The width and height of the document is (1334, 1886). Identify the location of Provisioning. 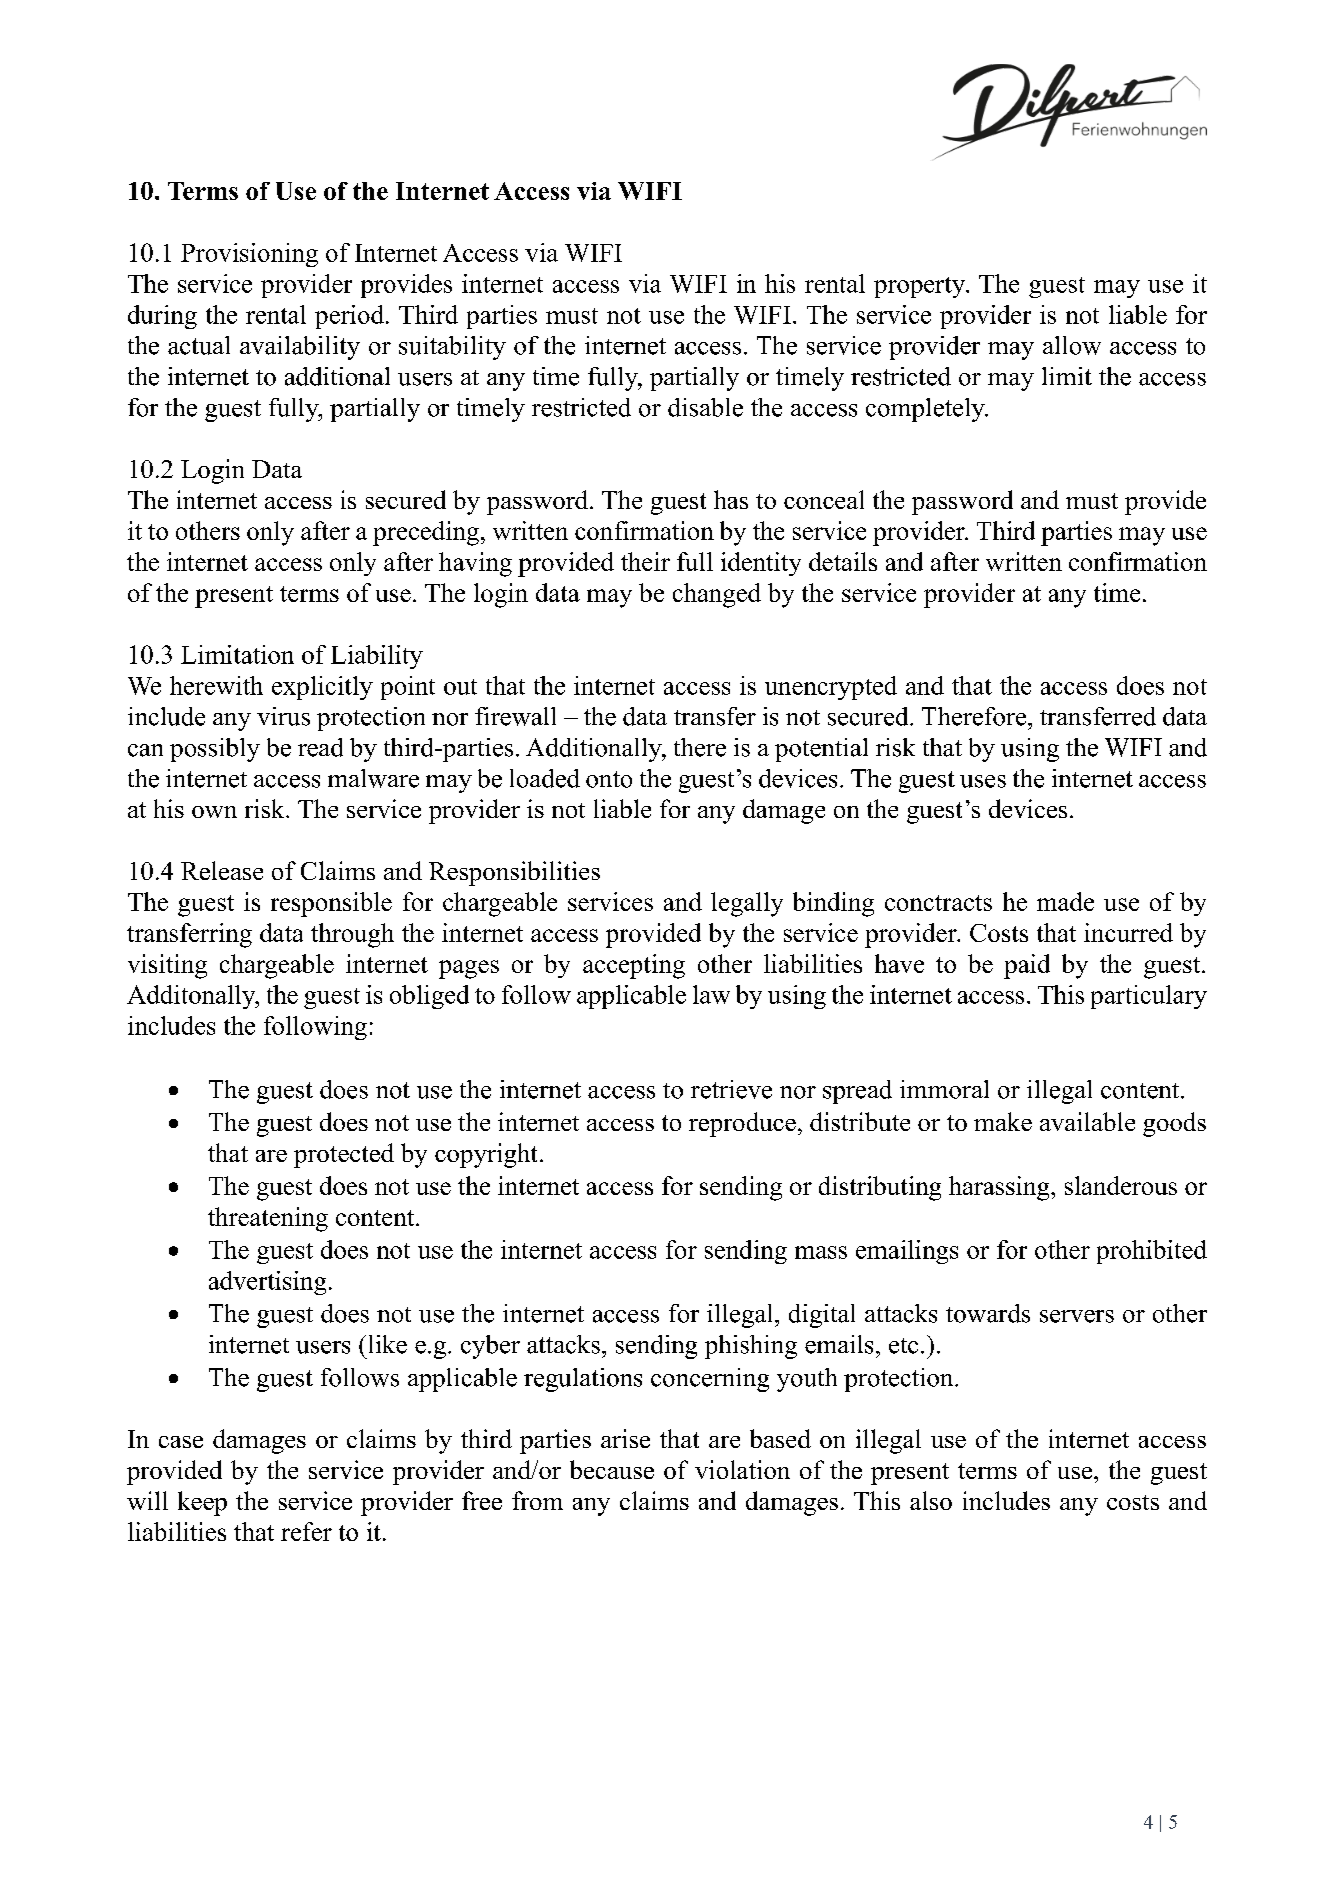
(249, 255).
